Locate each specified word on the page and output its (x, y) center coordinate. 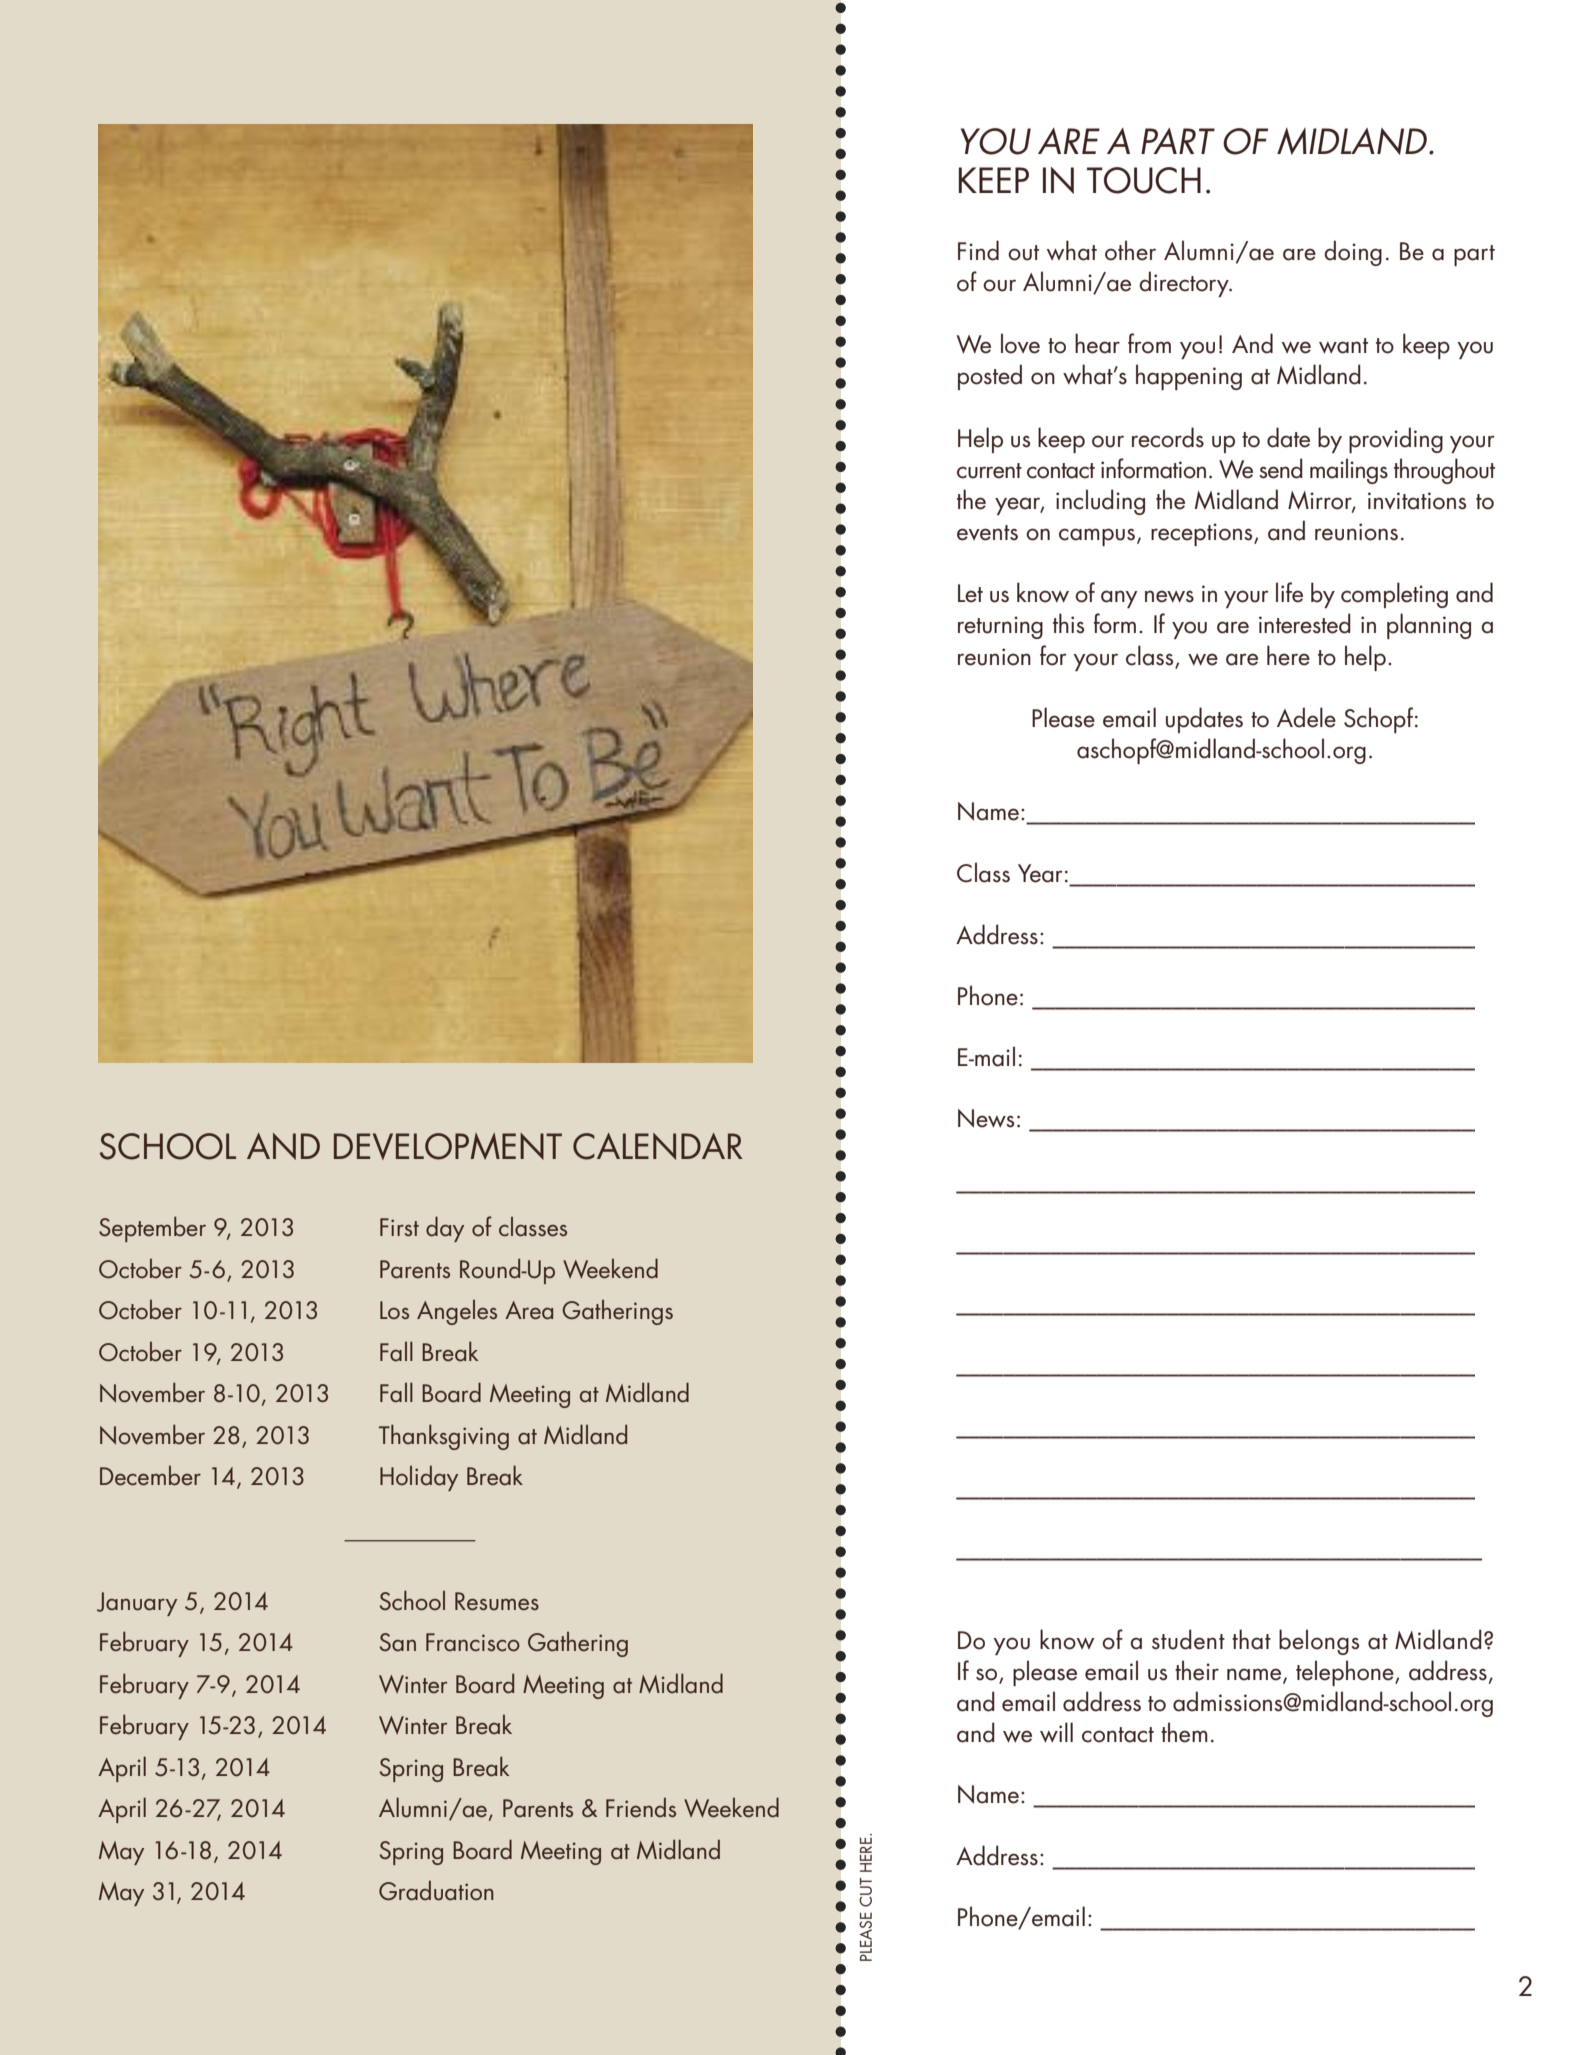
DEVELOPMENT (448, 1146)
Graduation (436, 1891)
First (399, 1227)
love (1020, 343)
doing (1353, 253)
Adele (1306, 717)
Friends (641, 1808)
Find (978, 250)
